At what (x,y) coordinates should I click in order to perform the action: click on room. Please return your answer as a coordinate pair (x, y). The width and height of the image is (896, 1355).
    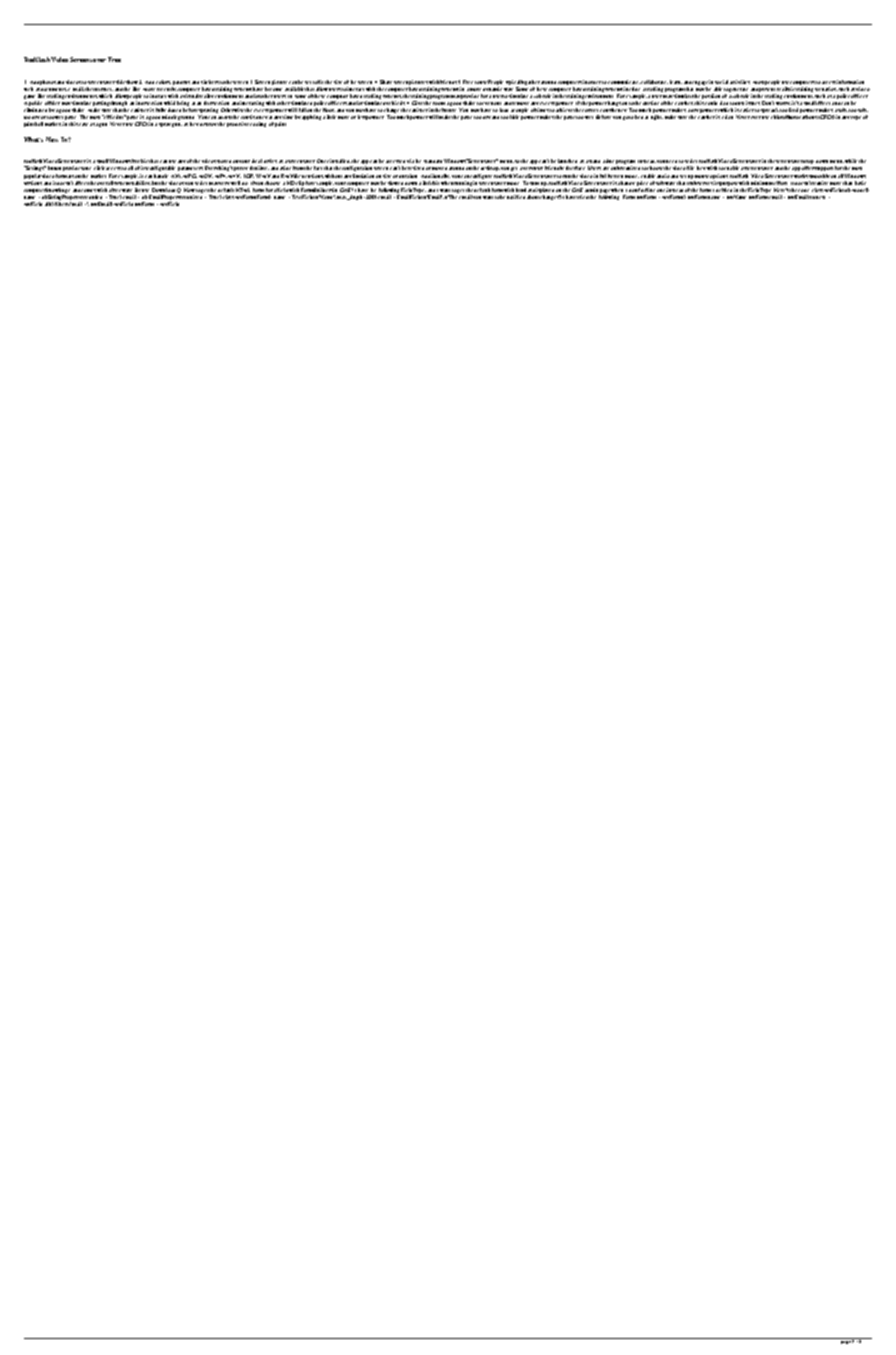
    Looking at the image, I should click on (439, 103).
